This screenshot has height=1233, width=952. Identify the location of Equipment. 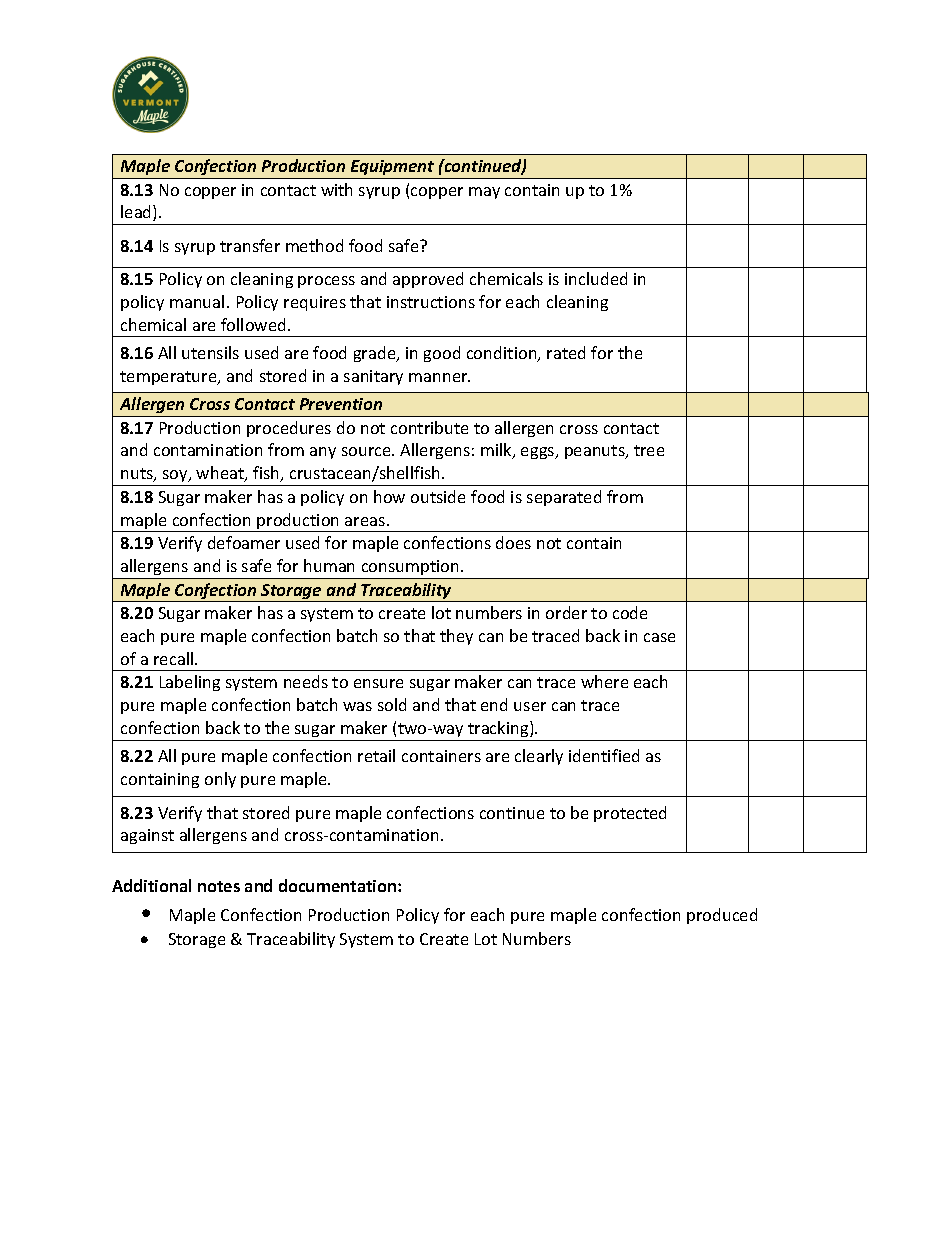
(392, 167).
